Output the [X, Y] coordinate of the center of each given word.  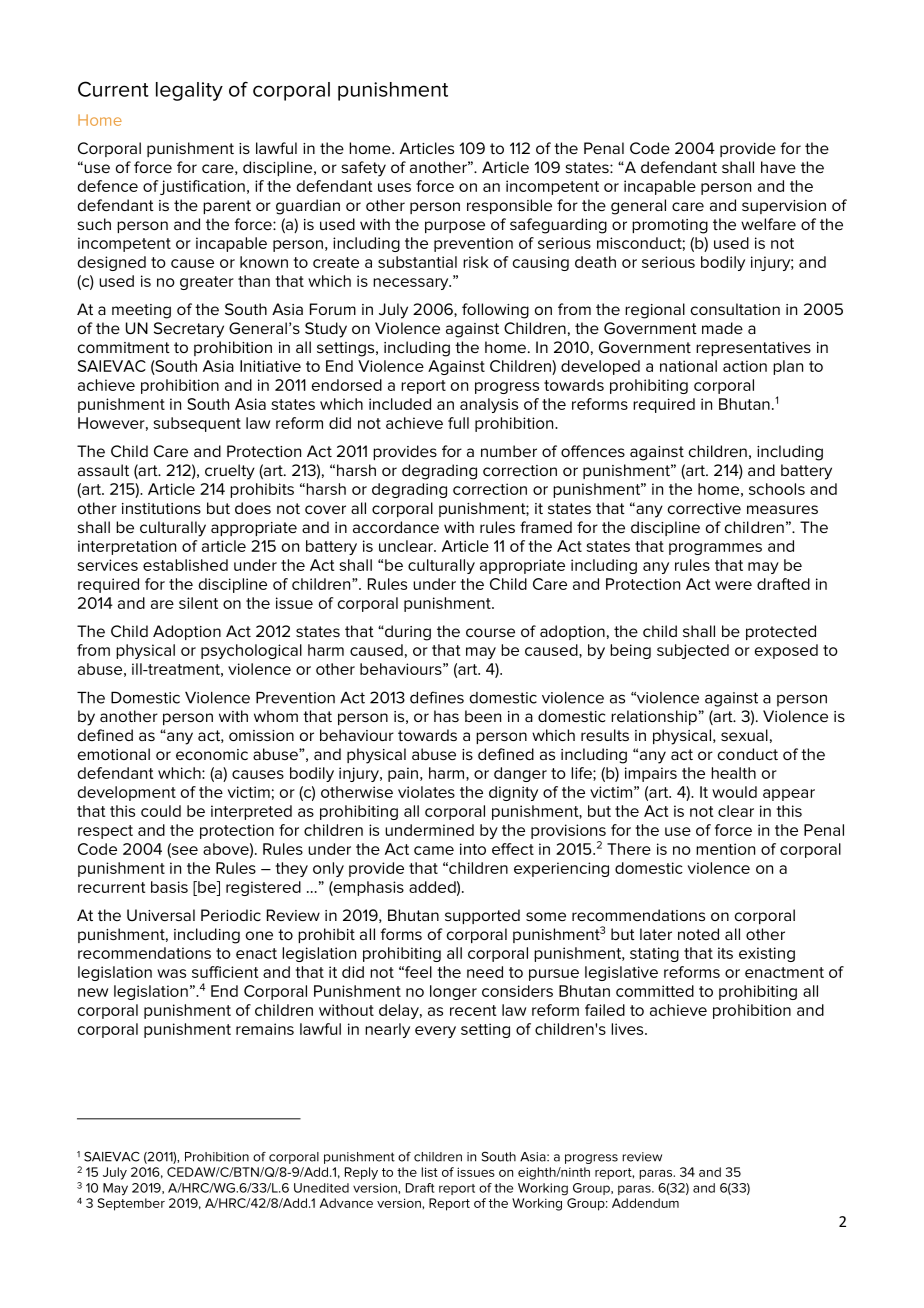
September [131, 1204]
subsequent [197, 424]
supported [482, 916]
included [400, 404]
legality [189, 91]
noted [698, 934]
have [778, 167]
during [407, 633]
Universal [161, 915]
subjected [693, 651]
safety [364, 169]
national [688, 366]
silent [198, 603]
